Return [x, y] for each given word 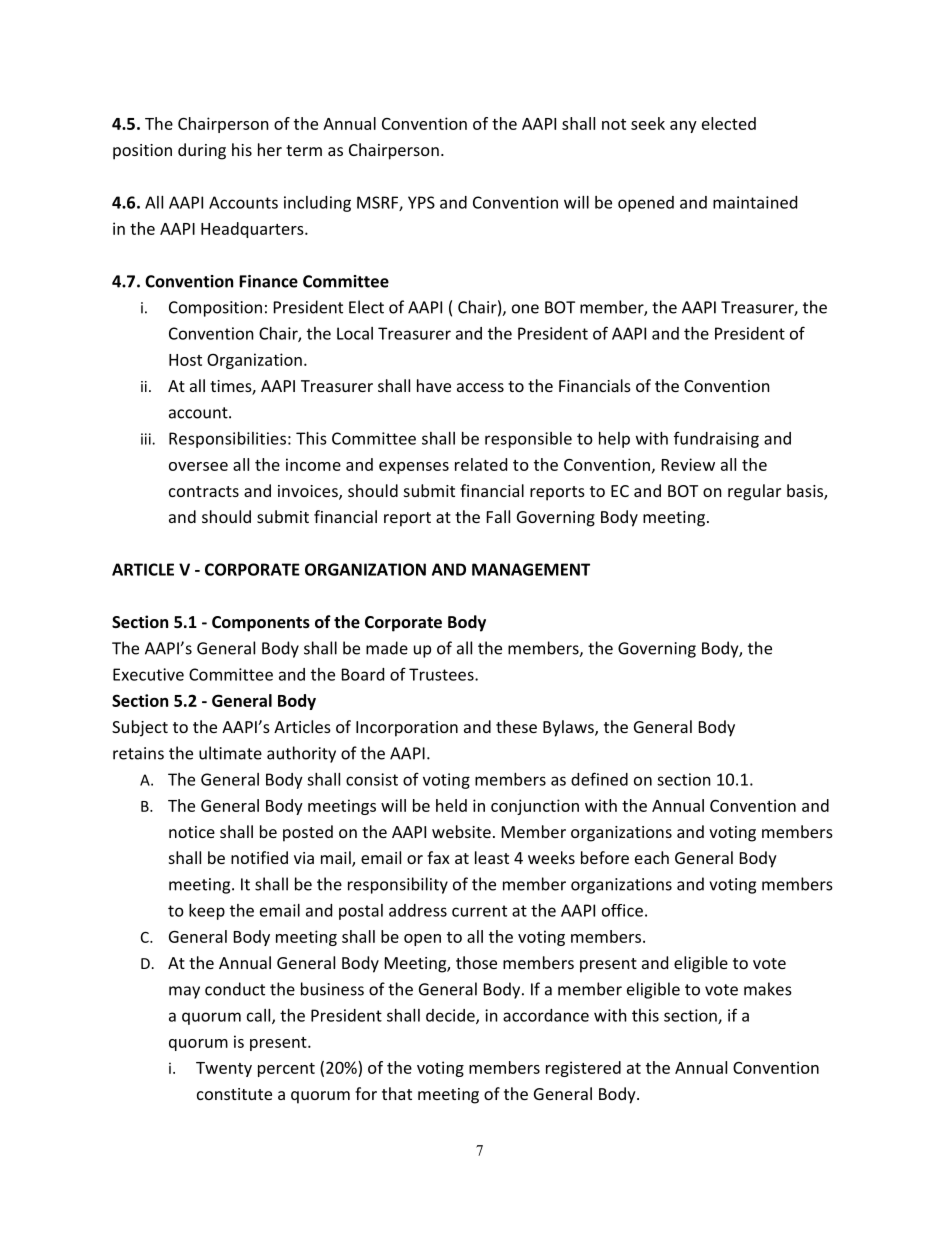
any [683, 127]
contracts [204, 491]
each [652, 857]
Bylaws [569, 728]
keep [207, 912]
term [304, 150]
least [492, 857]
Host [185, 360]
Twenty [224, 1069]
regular [754, 492]
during [202, 151]
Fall [498, 516]
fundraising [716, 439]
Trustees [442, 674]
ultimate [230, 753]
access [480, 387]
